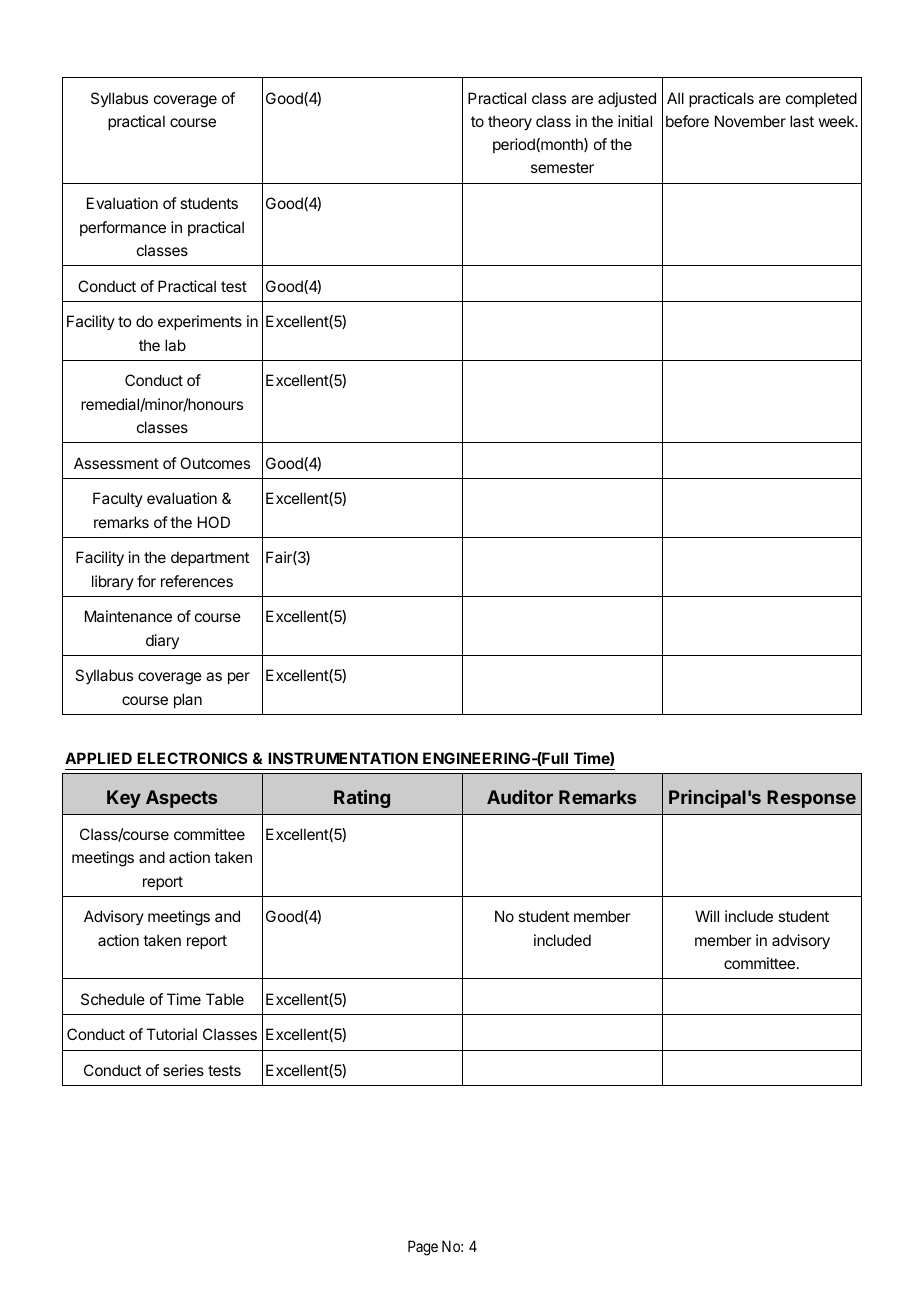 The height and width of the screenshot is (1308, 924). I want to click on theory, so click(510, 123).
